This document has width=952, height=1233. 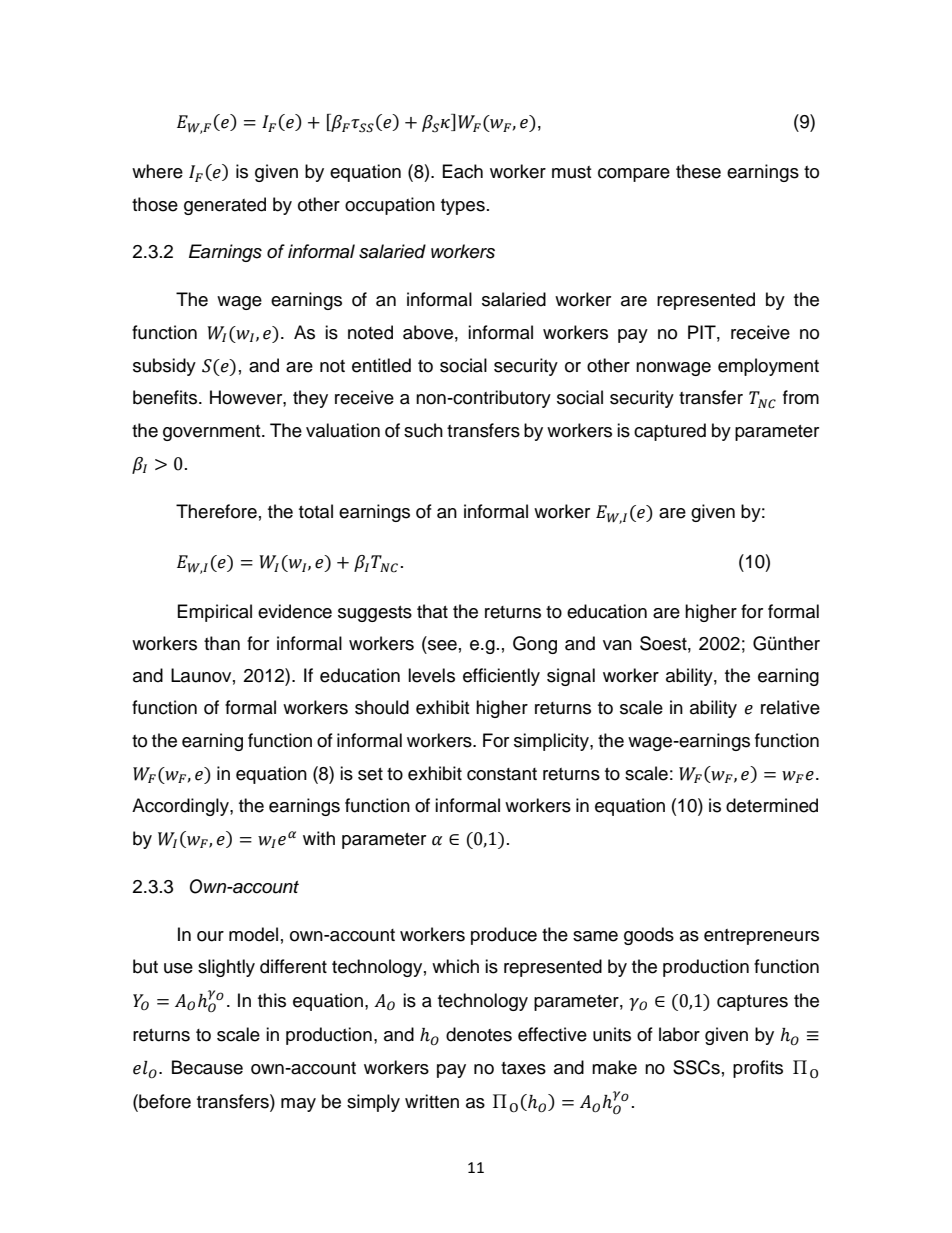 I want to click on generated, so click(x=225, y=206).
